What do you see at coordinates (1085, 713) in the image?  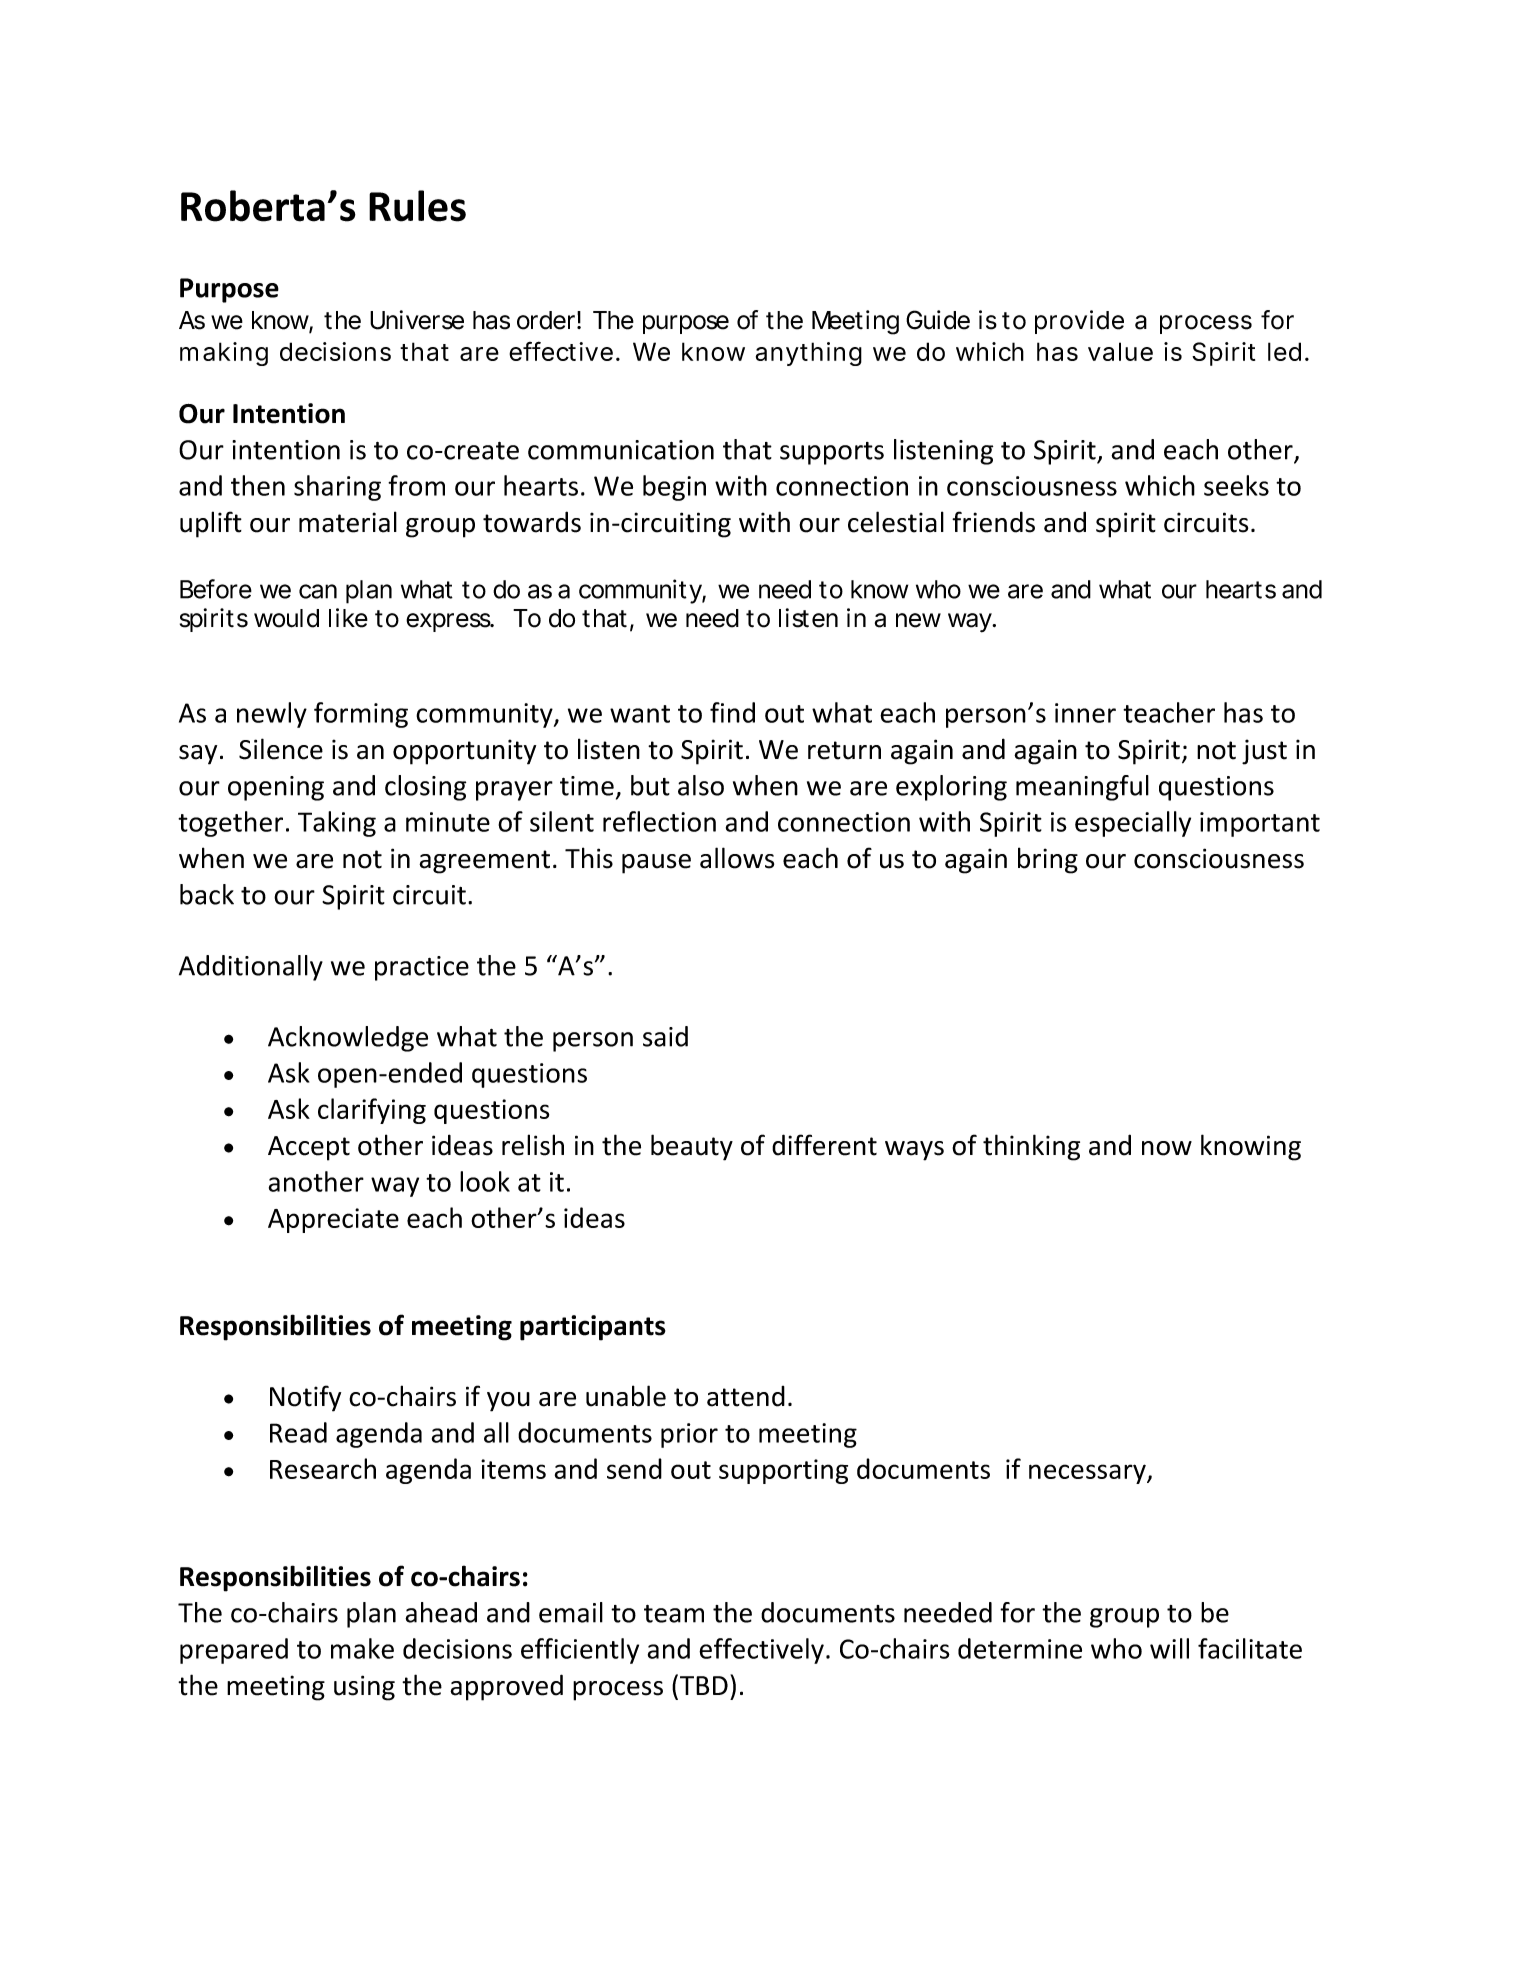 I see `inner` at bounding box center [1085, 713].
